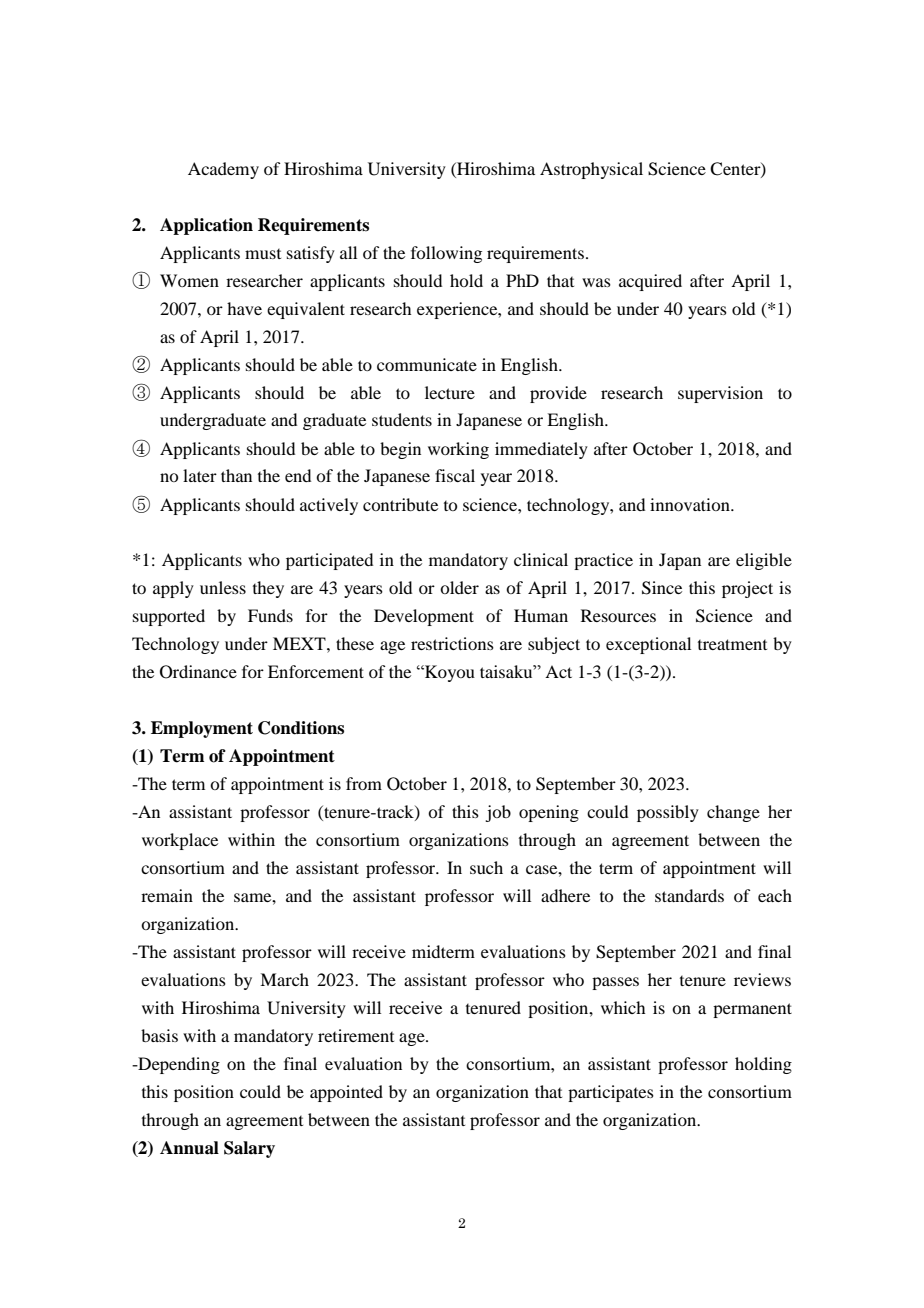 The width and height of the image is (924, 1308). Describe the element at coordinates (733, 813) in the image. I see `change` at that location.
